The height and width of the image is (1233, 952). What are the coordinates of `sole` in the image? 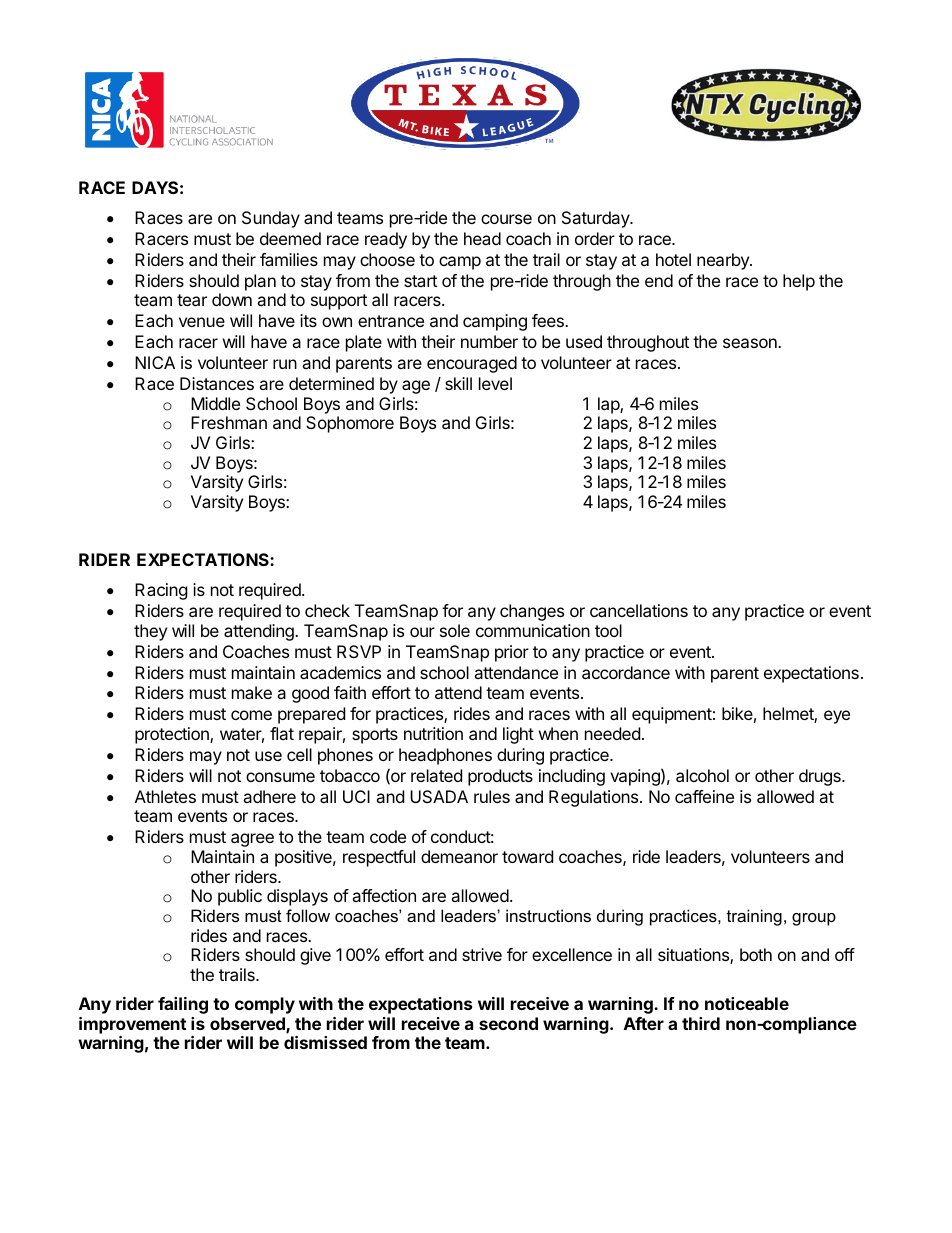 It's located at (455, 630).
